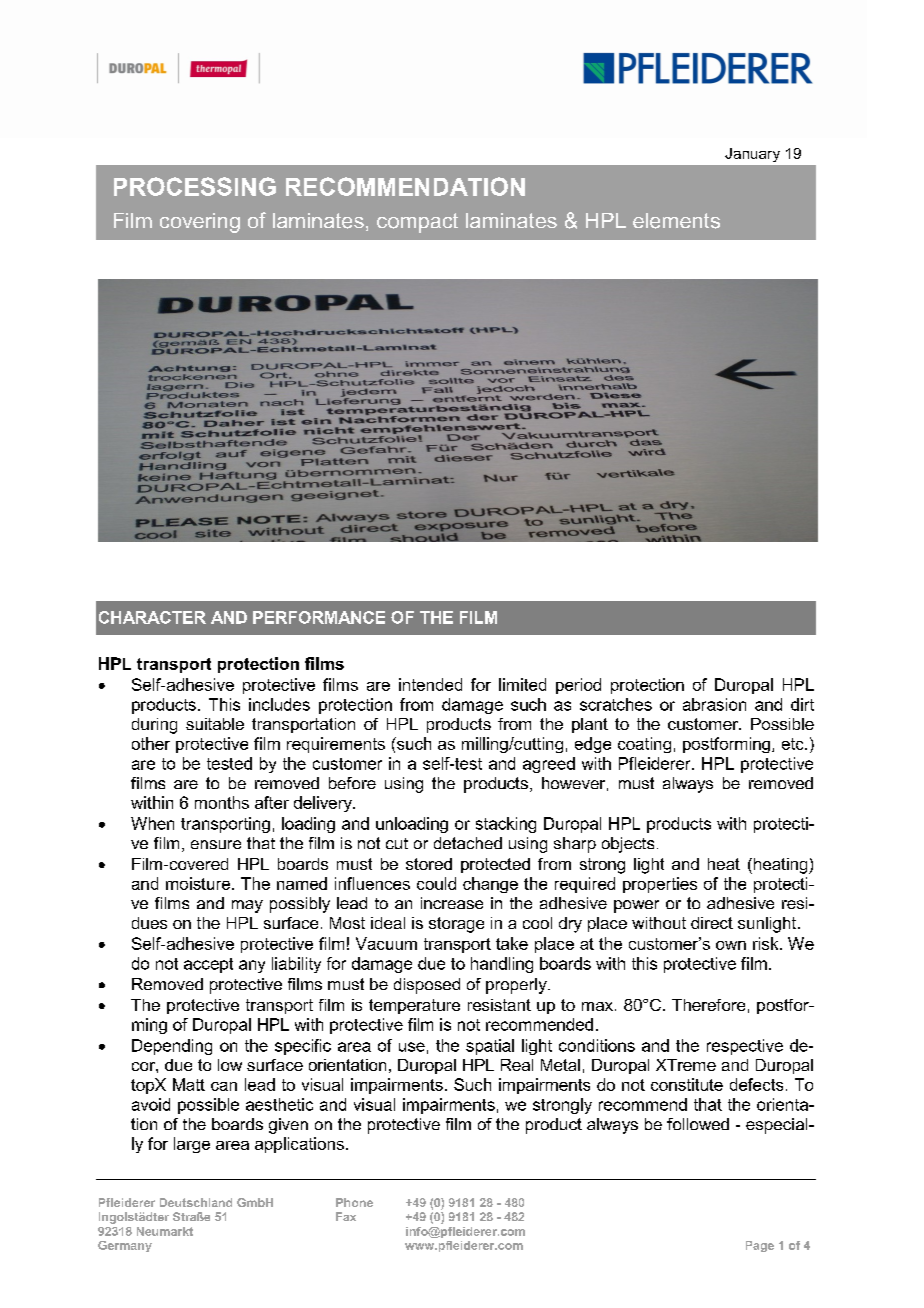 This image has height=1308, width=924. I want to click on abrasion, so click(714, 704).
